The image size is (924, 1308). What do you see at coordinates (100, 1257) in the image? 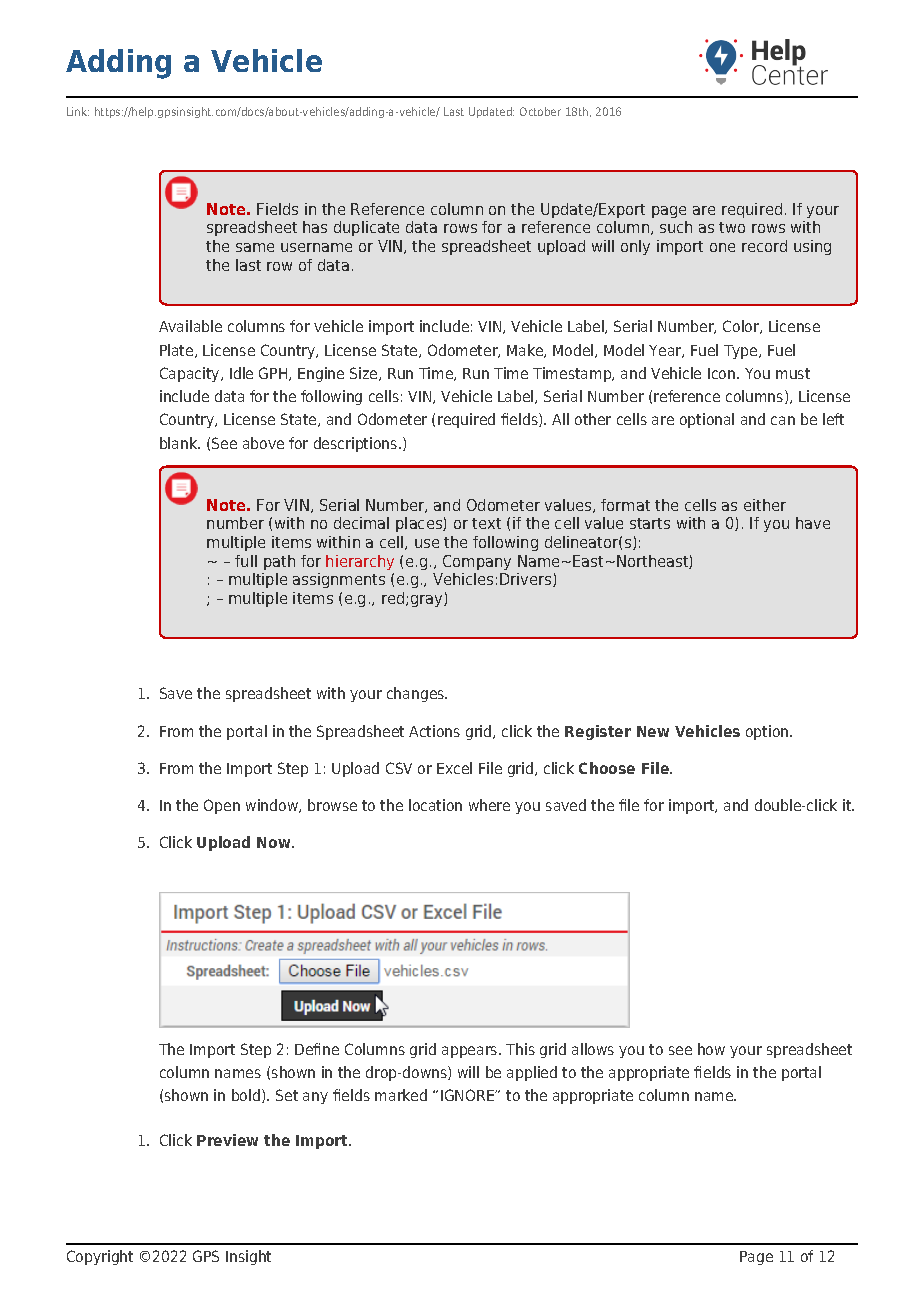
I see `Copyright` at bounding box center [100, 1257].
